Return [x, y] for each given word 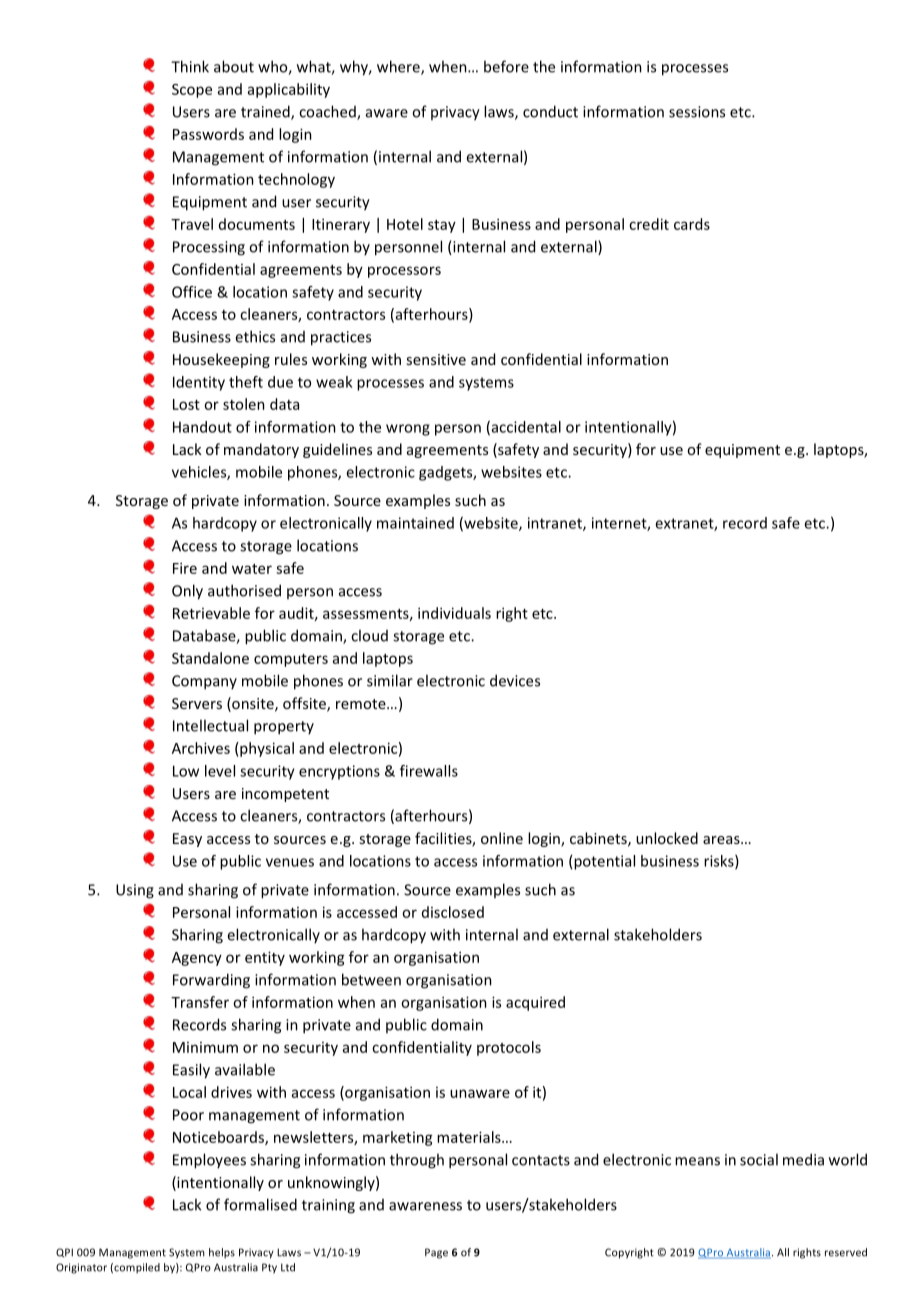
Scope [192, 91]
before [506, 66]
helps [222, 1253]
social [759, 1159]
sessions [697, 112]
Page [436, 1253]
